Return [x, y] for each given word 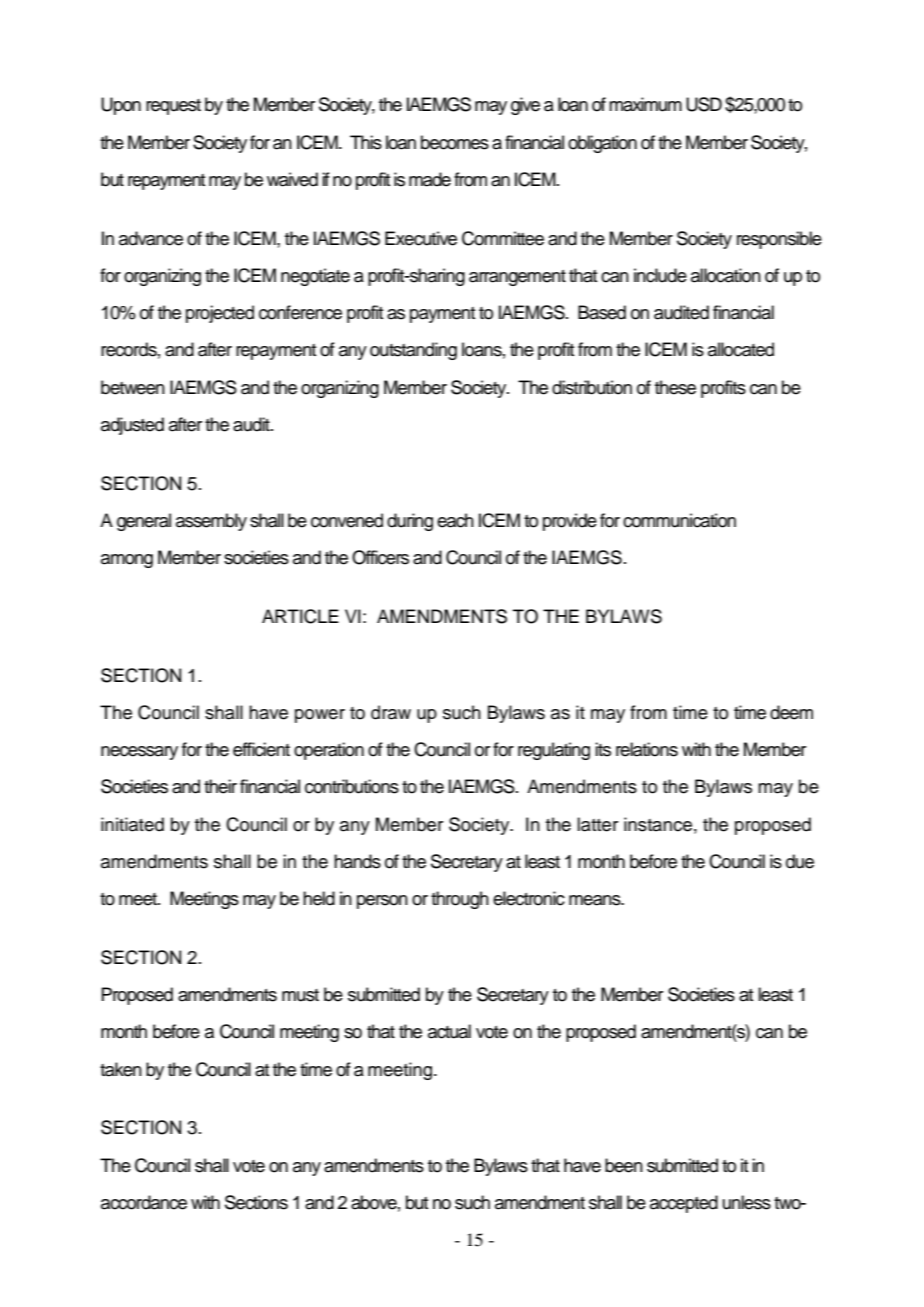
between [133, 387]
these [675, 387]
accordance [144, 1202]
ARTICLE [300, 616]
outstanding [413, 351]
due [800, 861]
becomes [455, 142]
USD [704, 104]
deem [791, 712]
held [319, 898]
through [460, 900]
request [173, 107]
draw [391, 712]
